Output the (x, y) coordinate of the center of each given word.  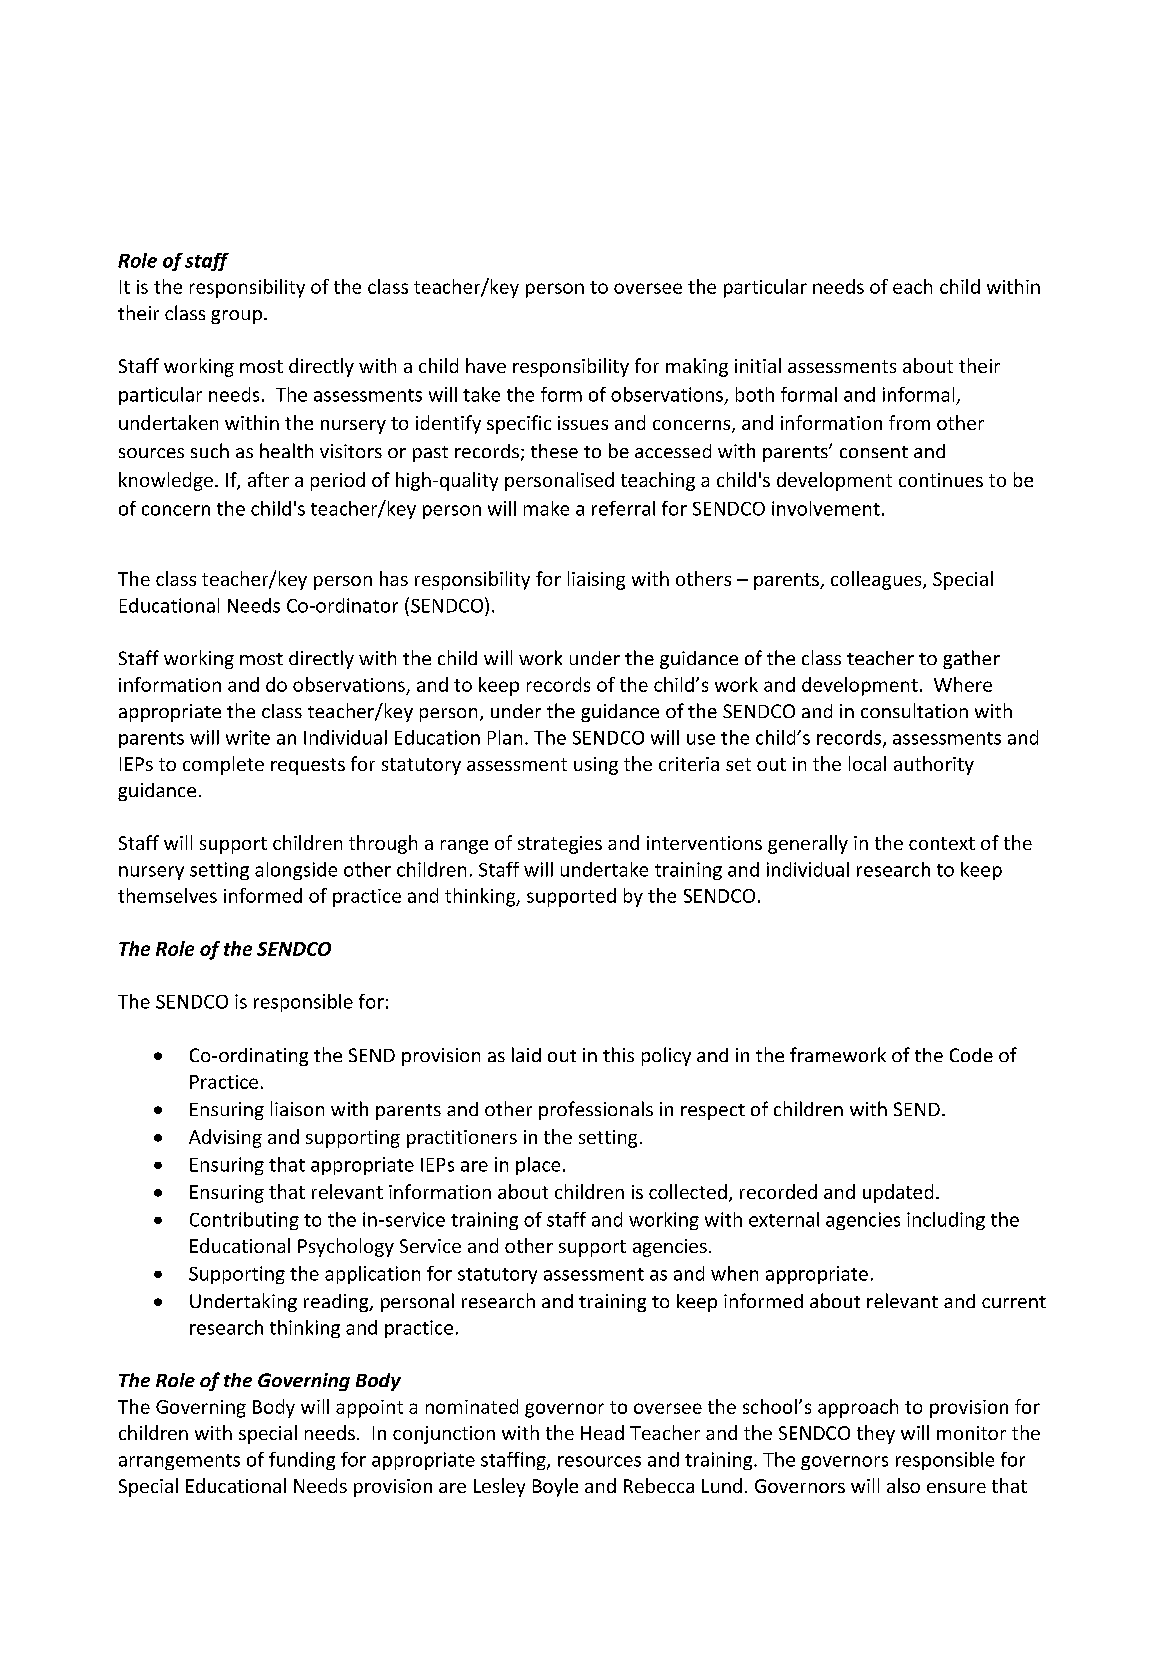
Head (602, 1432)
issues (583, 423)
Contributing (244, 1221)
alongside (296, 871)
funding (302, 1461)
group (236, 317)
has (394, 578)
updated (898, 1193)
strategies (560, 845)
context (942, 843)
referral (623, 508)
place (538, 1166)
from (909, 422)
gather (971, 659)
